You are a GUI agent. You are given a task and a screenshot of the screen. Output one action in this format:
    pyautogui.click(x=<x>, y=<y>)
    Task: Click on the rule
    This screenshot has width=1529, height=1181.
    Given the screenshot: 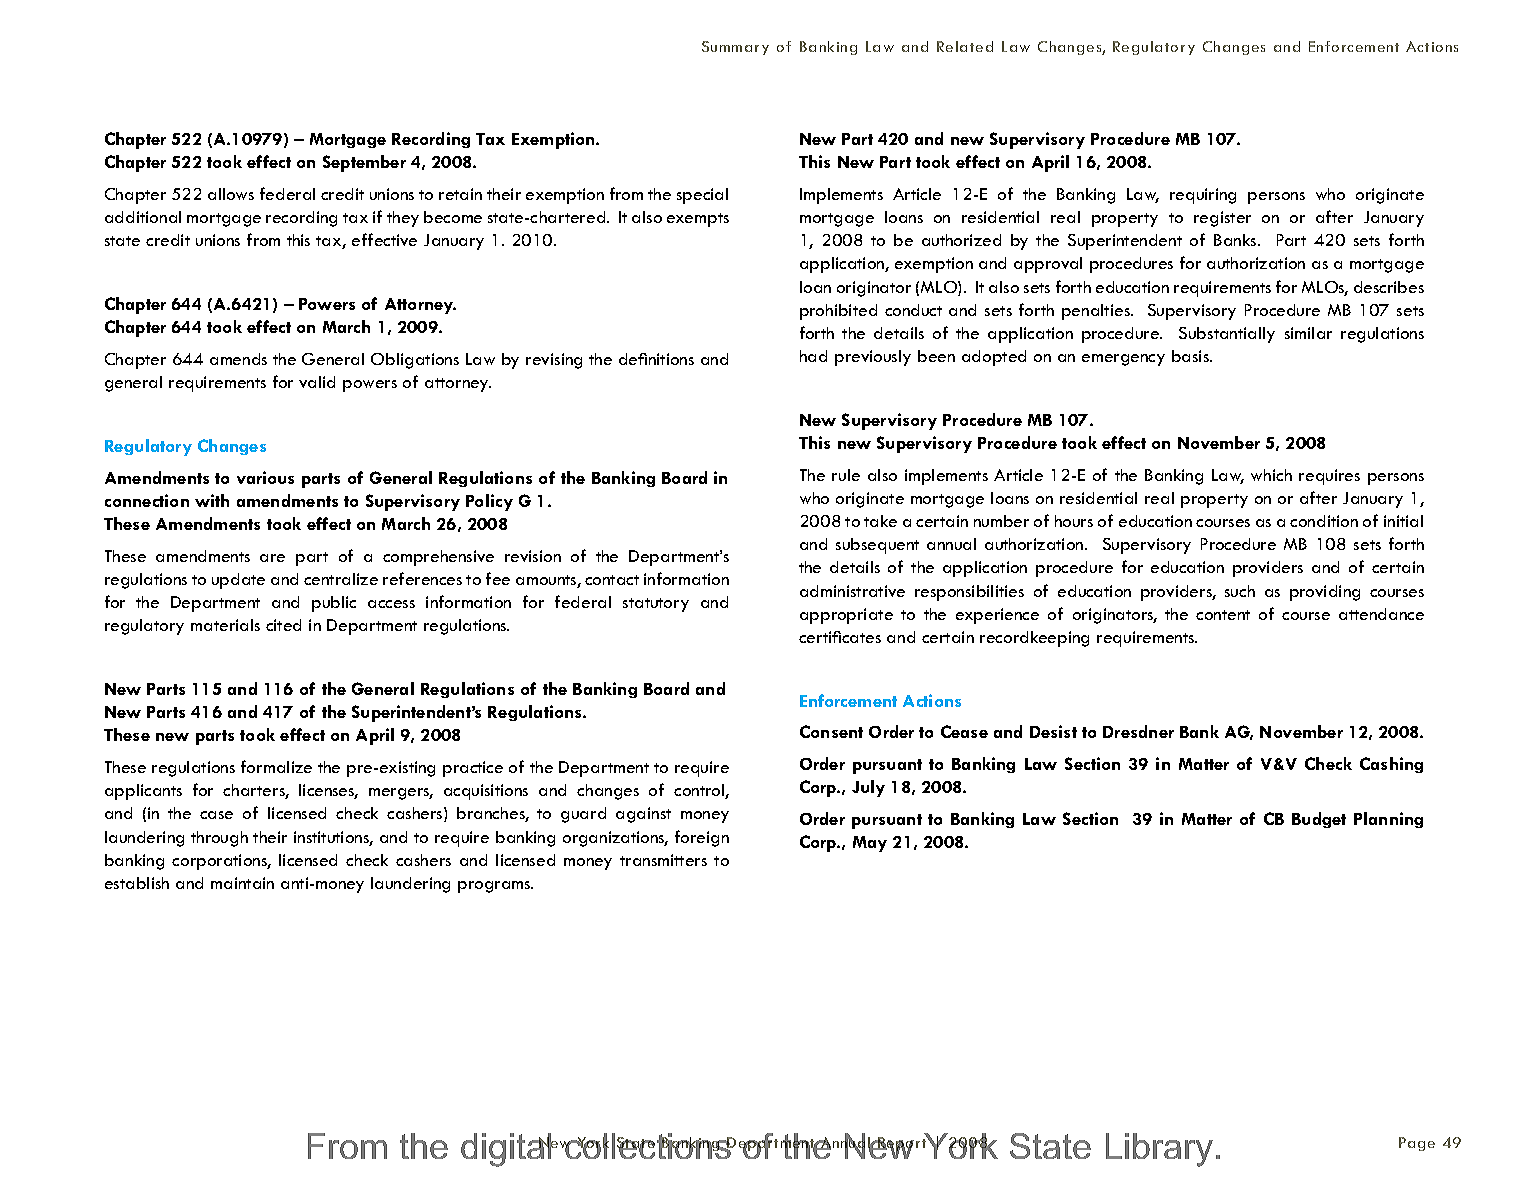 What is the action you would take?
    pyautogui.click(x=846, y=475)
